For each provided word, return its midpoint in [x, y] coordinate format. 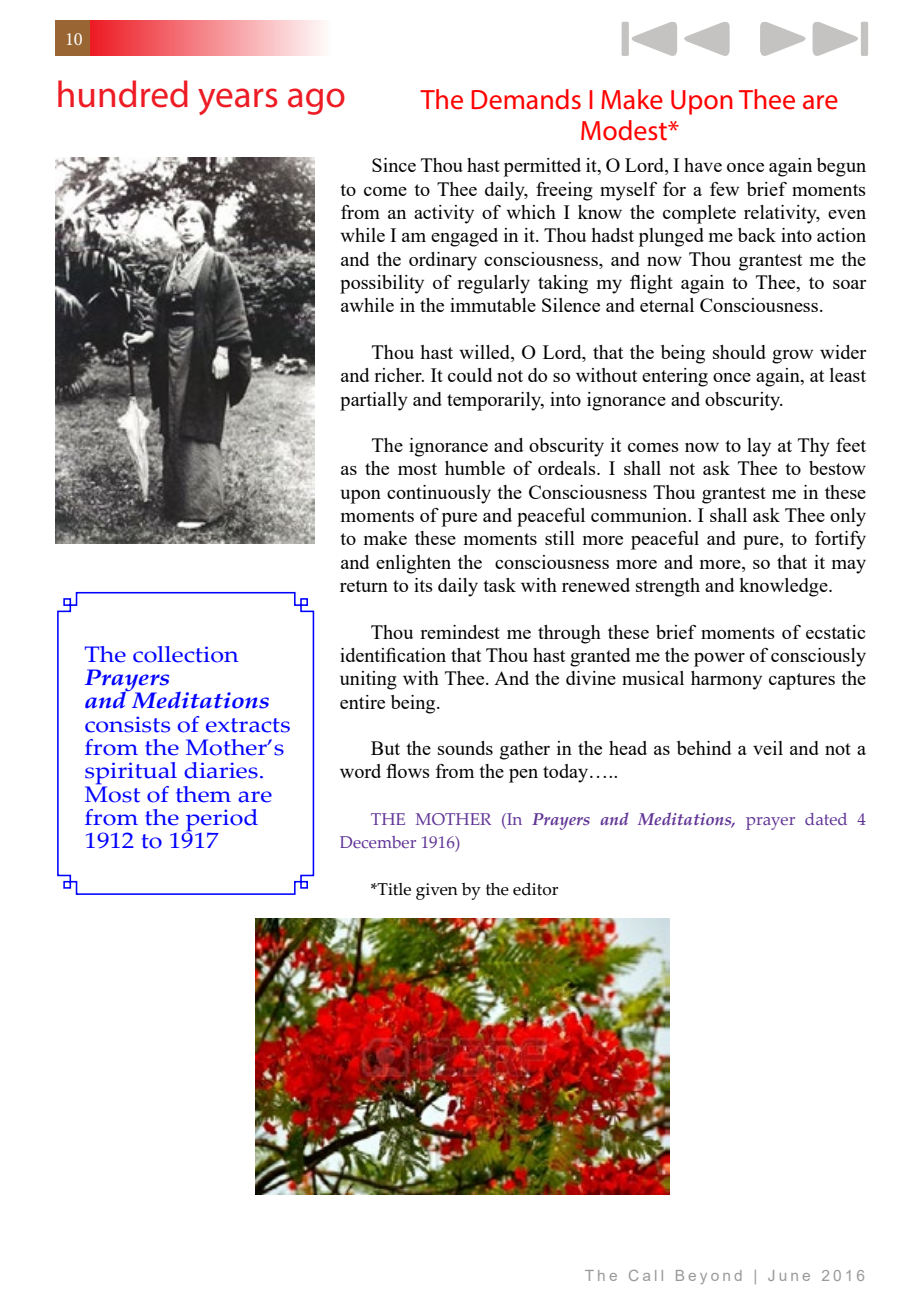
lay [759, 447]
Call [646, 1275]
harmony [726, 680]
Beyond [709, 1277]
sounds [465, 748]
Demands [526, 99]
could [470, 375]
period [221, 821]
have [703, 165]
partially [374, 401]
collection [185, 654]
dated [826, 819]
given [437, 891]
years [237, 101]
